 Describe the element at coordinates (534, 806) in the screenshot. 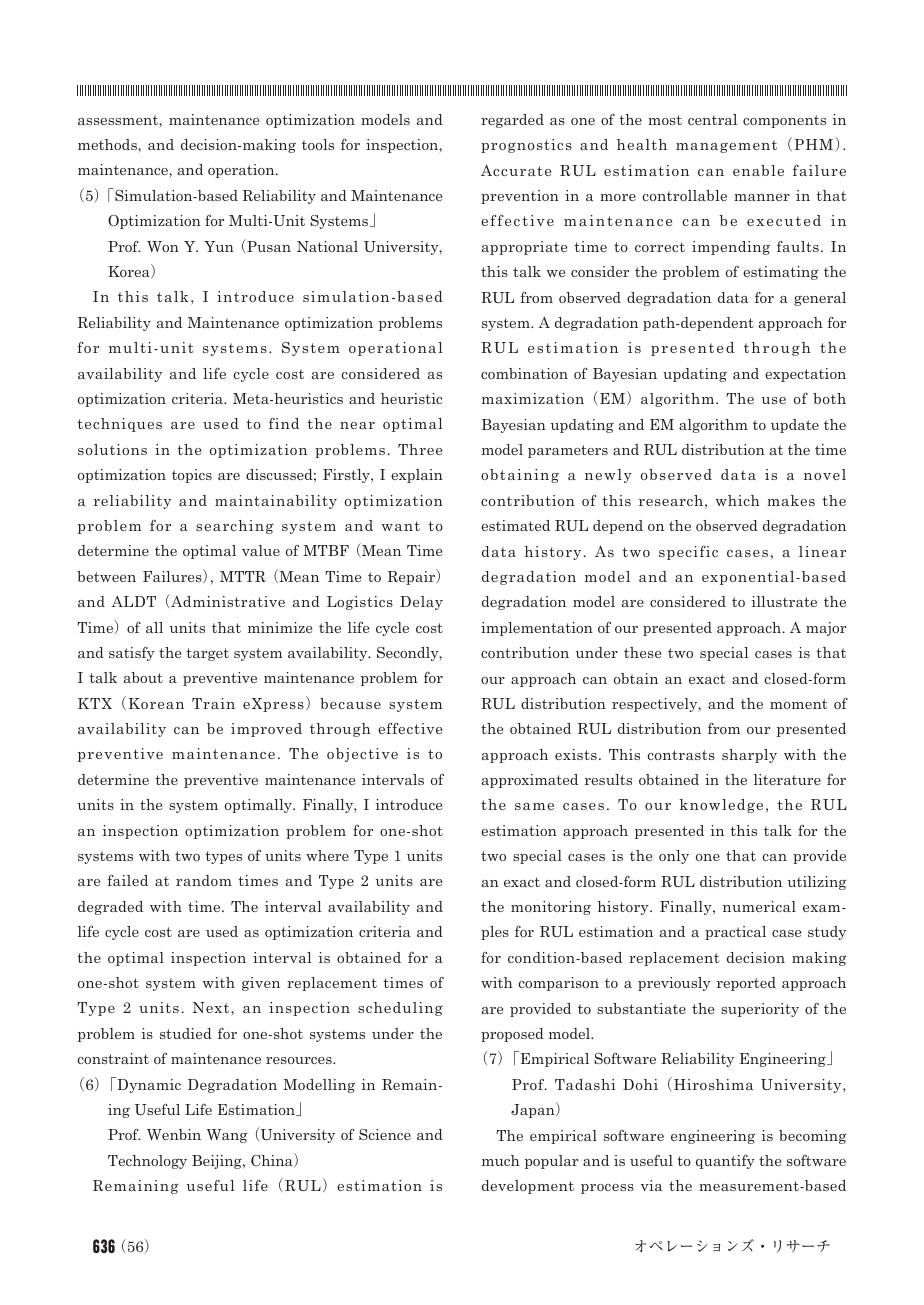

I see `same` at that location.
